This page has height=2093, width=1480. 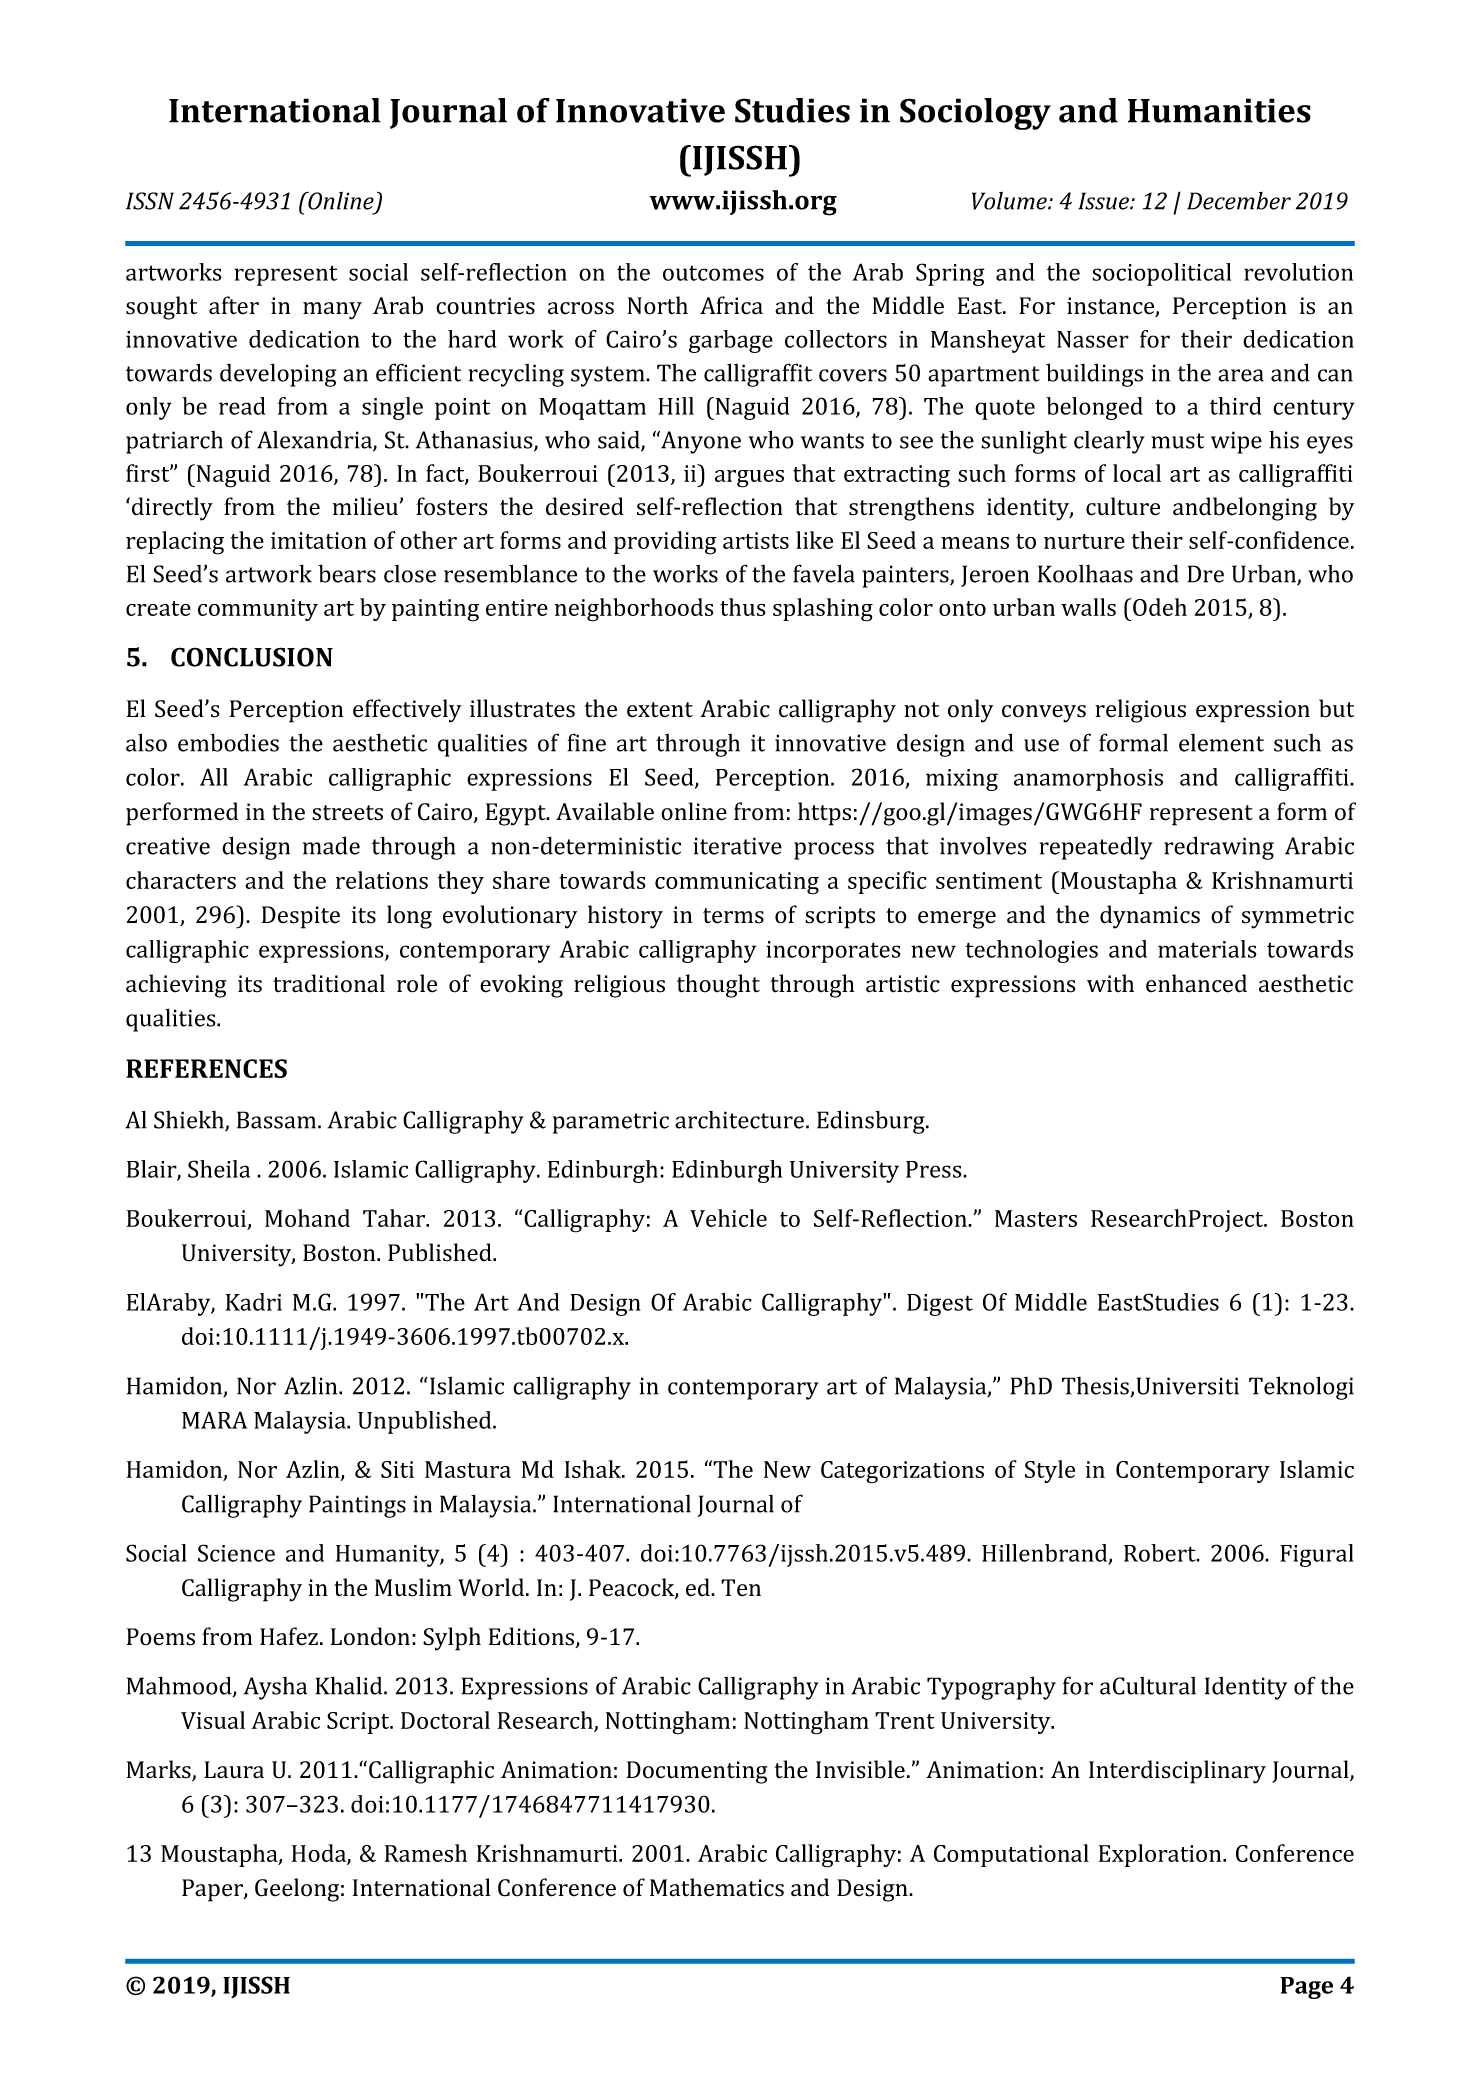 I want to click on Ramesh, so click(x=426, y=1853).
